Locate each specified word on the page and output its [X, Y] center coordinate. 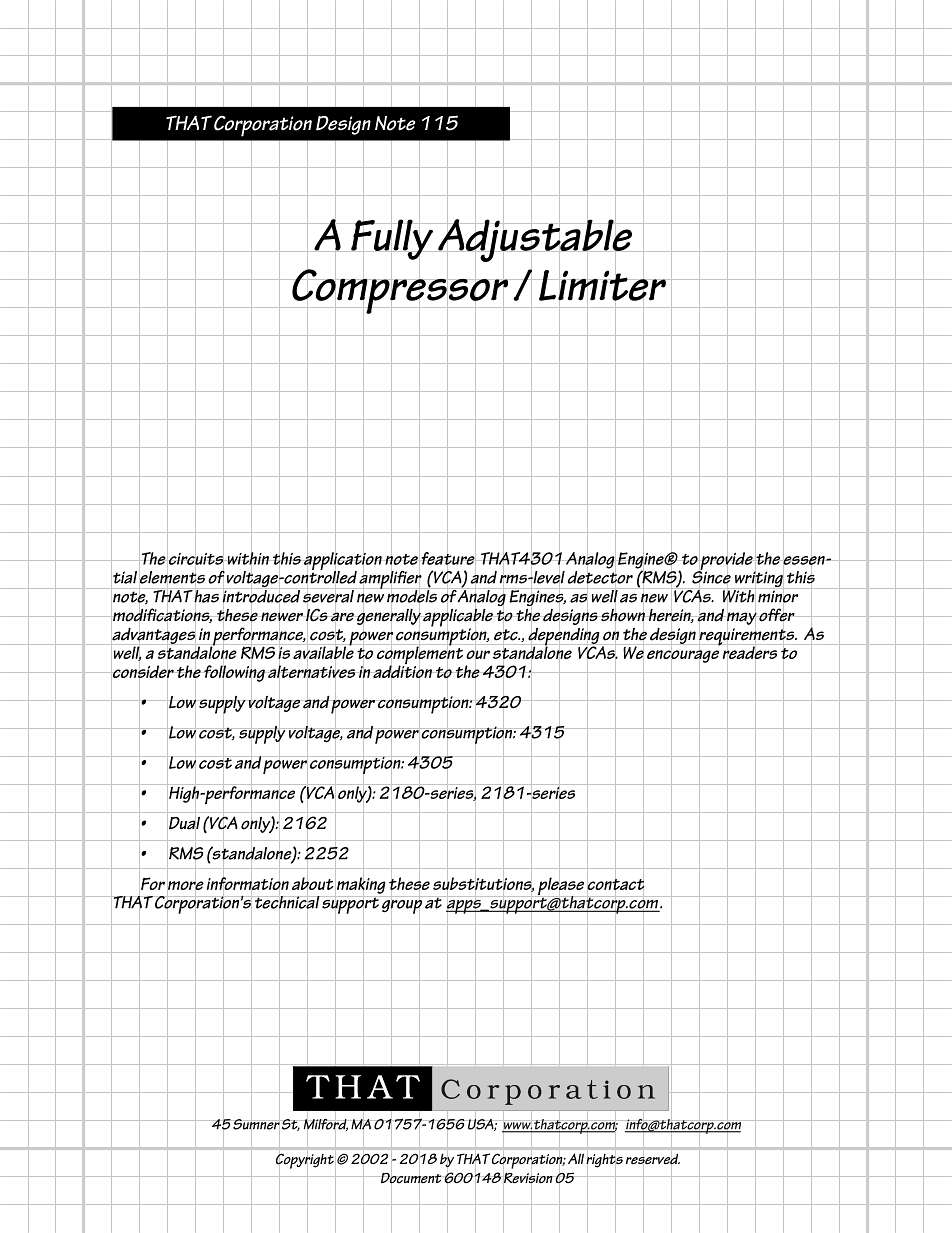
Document [410, 1178]
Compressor [400, 291]
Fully [392, 239]
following [234, 673]
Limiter [602, 285]
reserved [653, 1159]
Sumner [256, 1124]
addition [402, 672]
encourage [683, 656]
